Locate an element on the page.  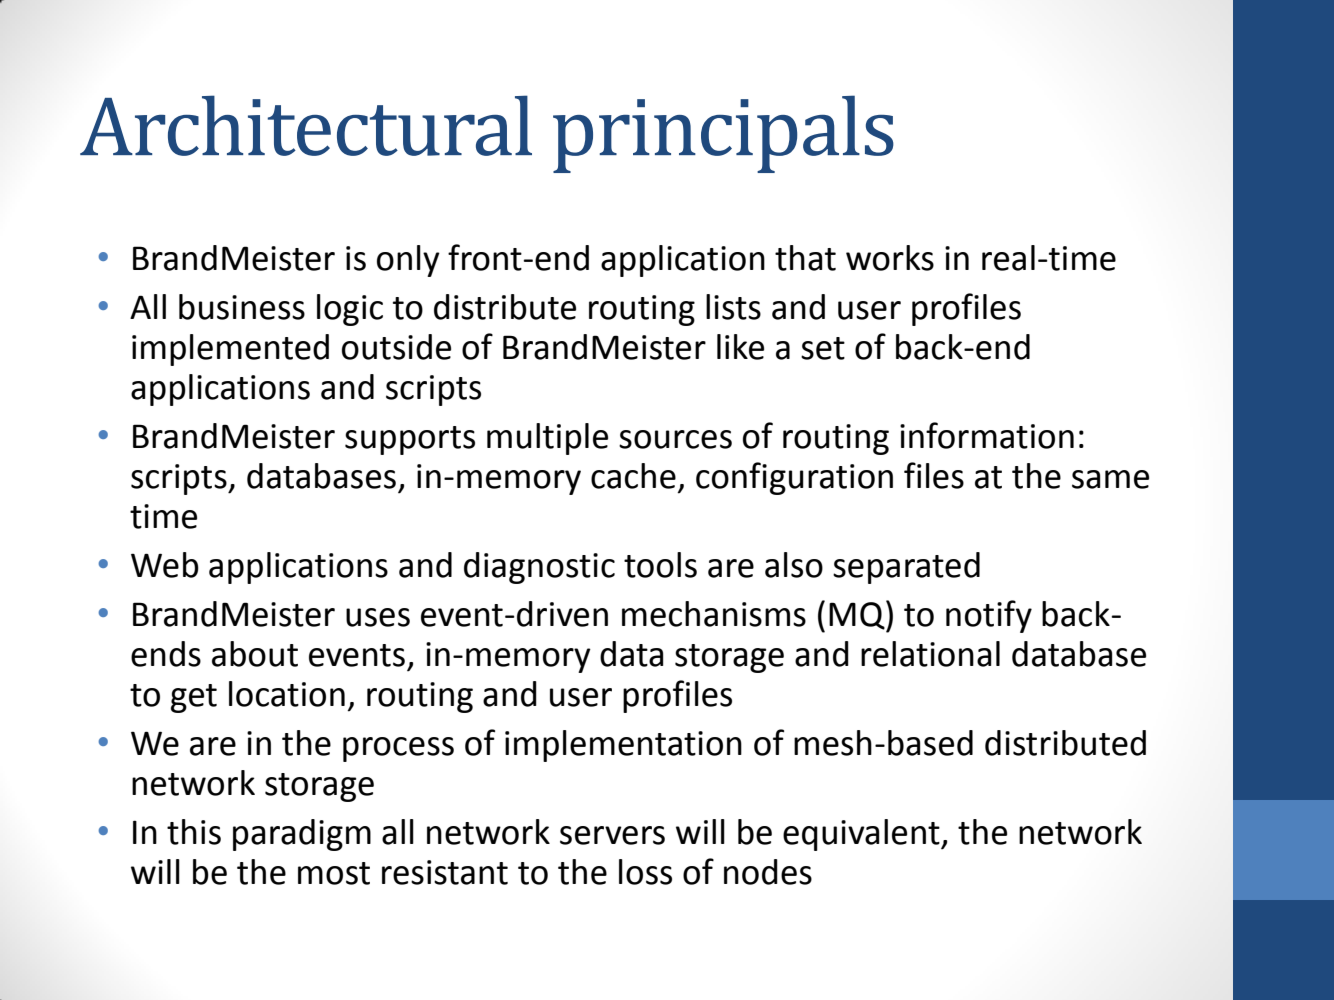
paradigm is located at coordinates (302, 835).
